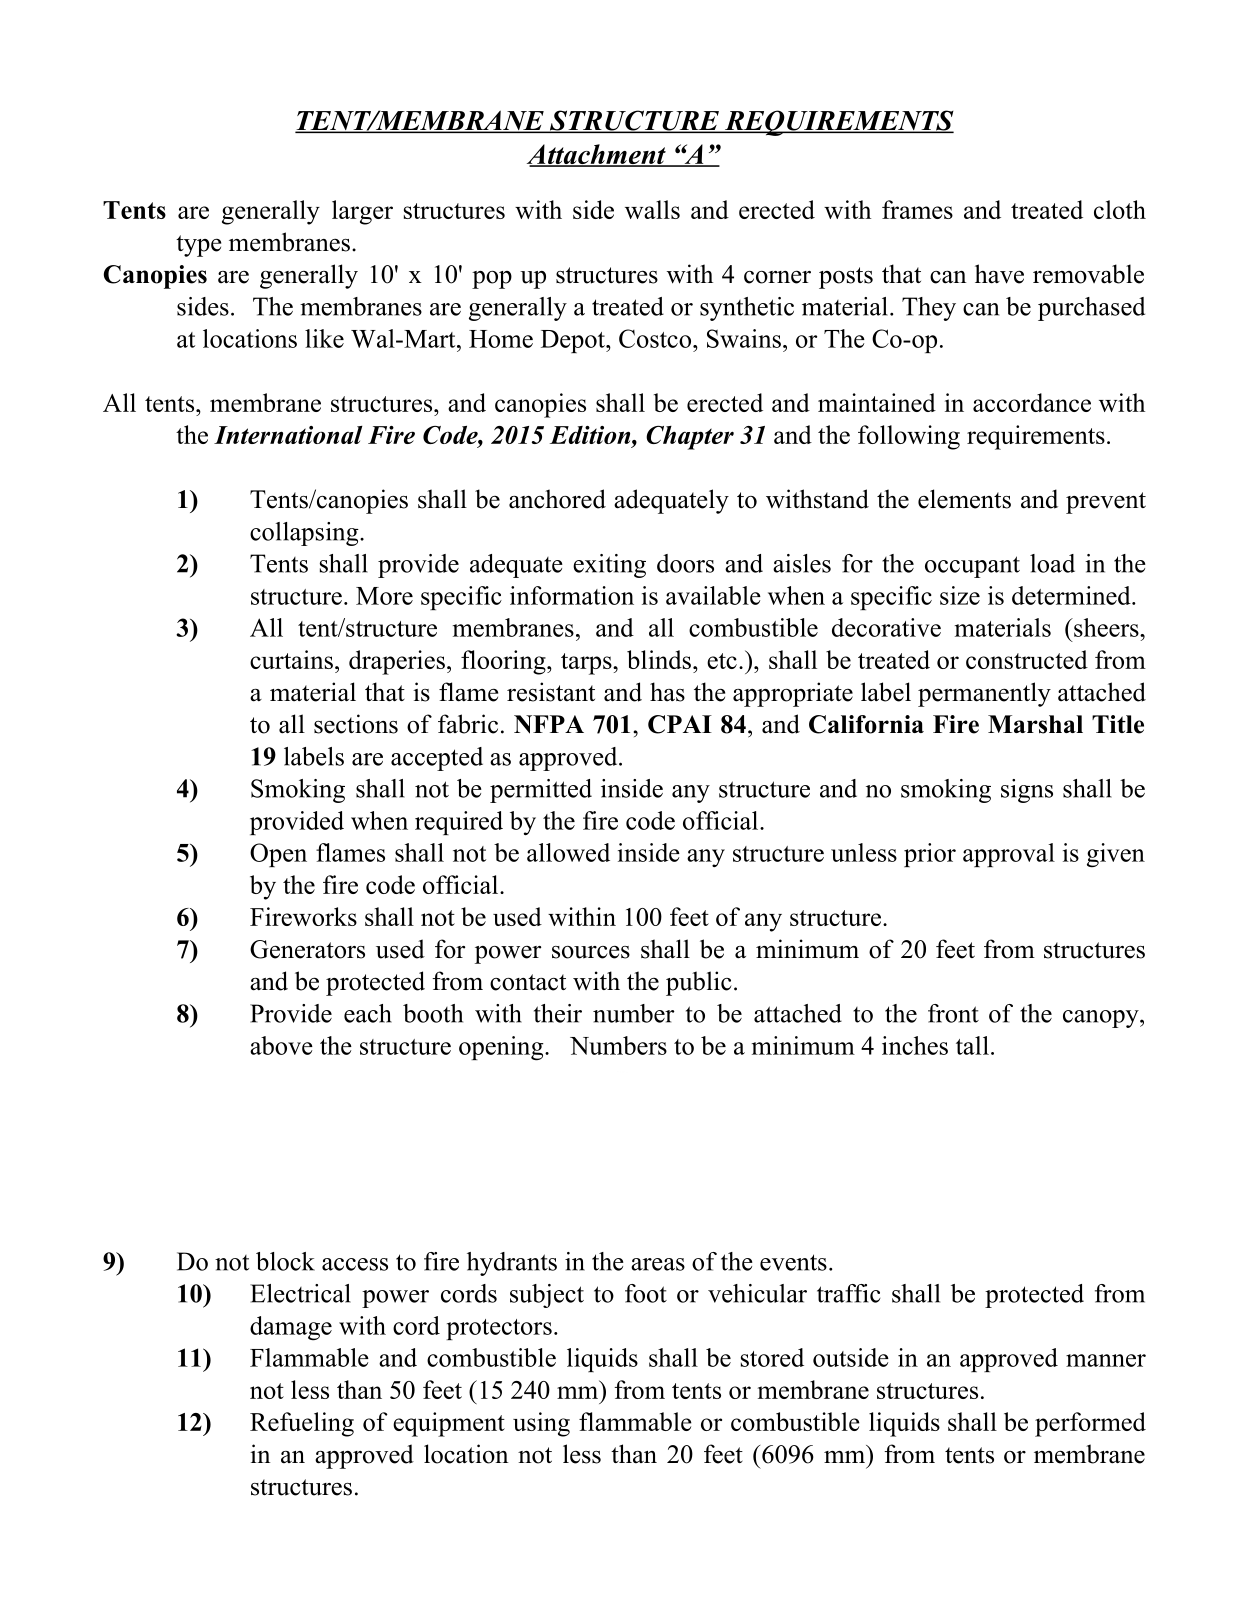 The image size is (1249, 1616). Describe the element at coordinates (772, 1357) in the screenshot. I see `stored` at that location.
